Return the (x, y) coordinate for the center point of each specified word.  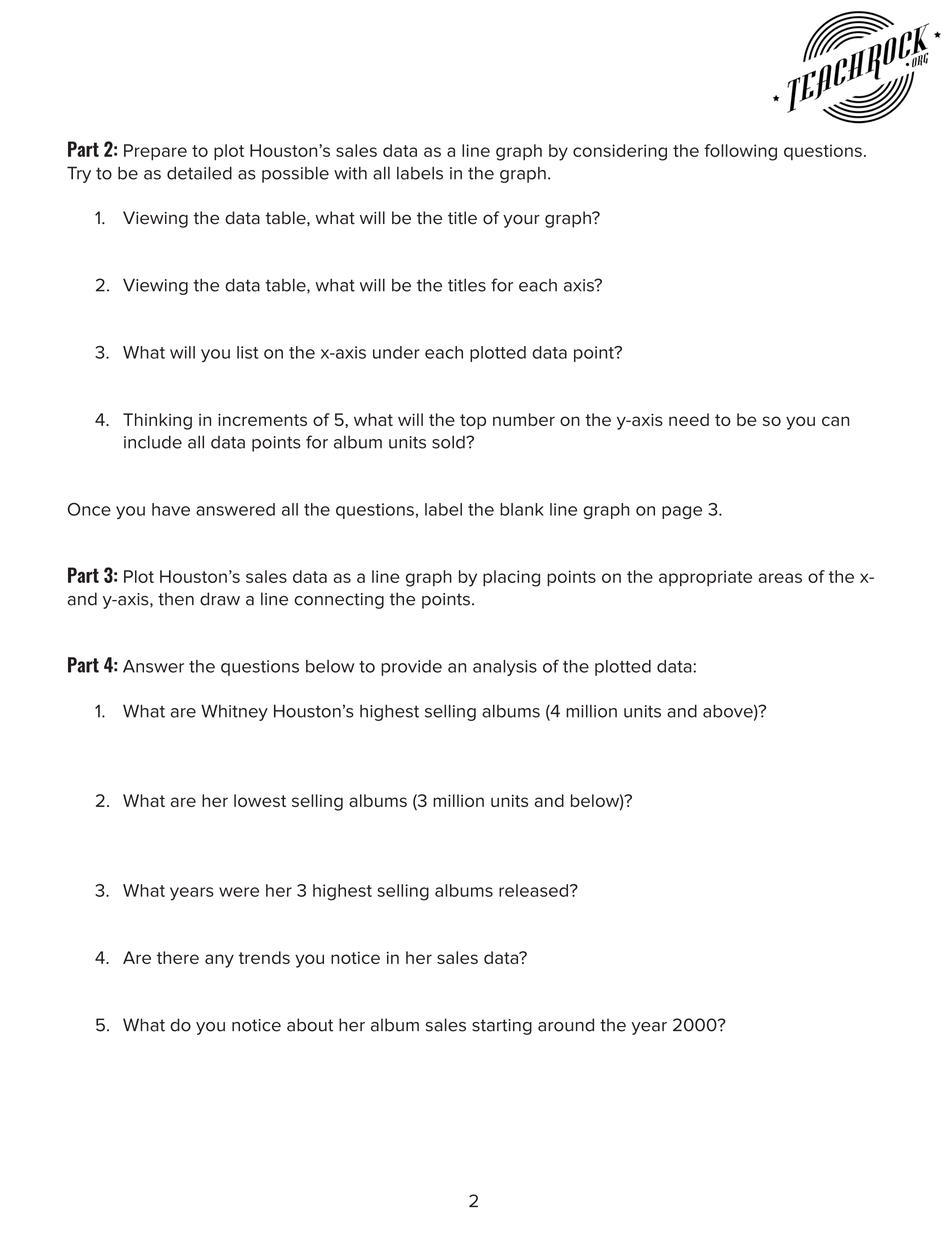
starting (502, 1027)
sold (449, 442)
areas (780, 578)
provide (411, 668)
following (740, 152)
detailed (199, 173)
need (689, 419)
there (178, 957)
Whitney (234, 712)
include (153, 442)
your (521, 221)
